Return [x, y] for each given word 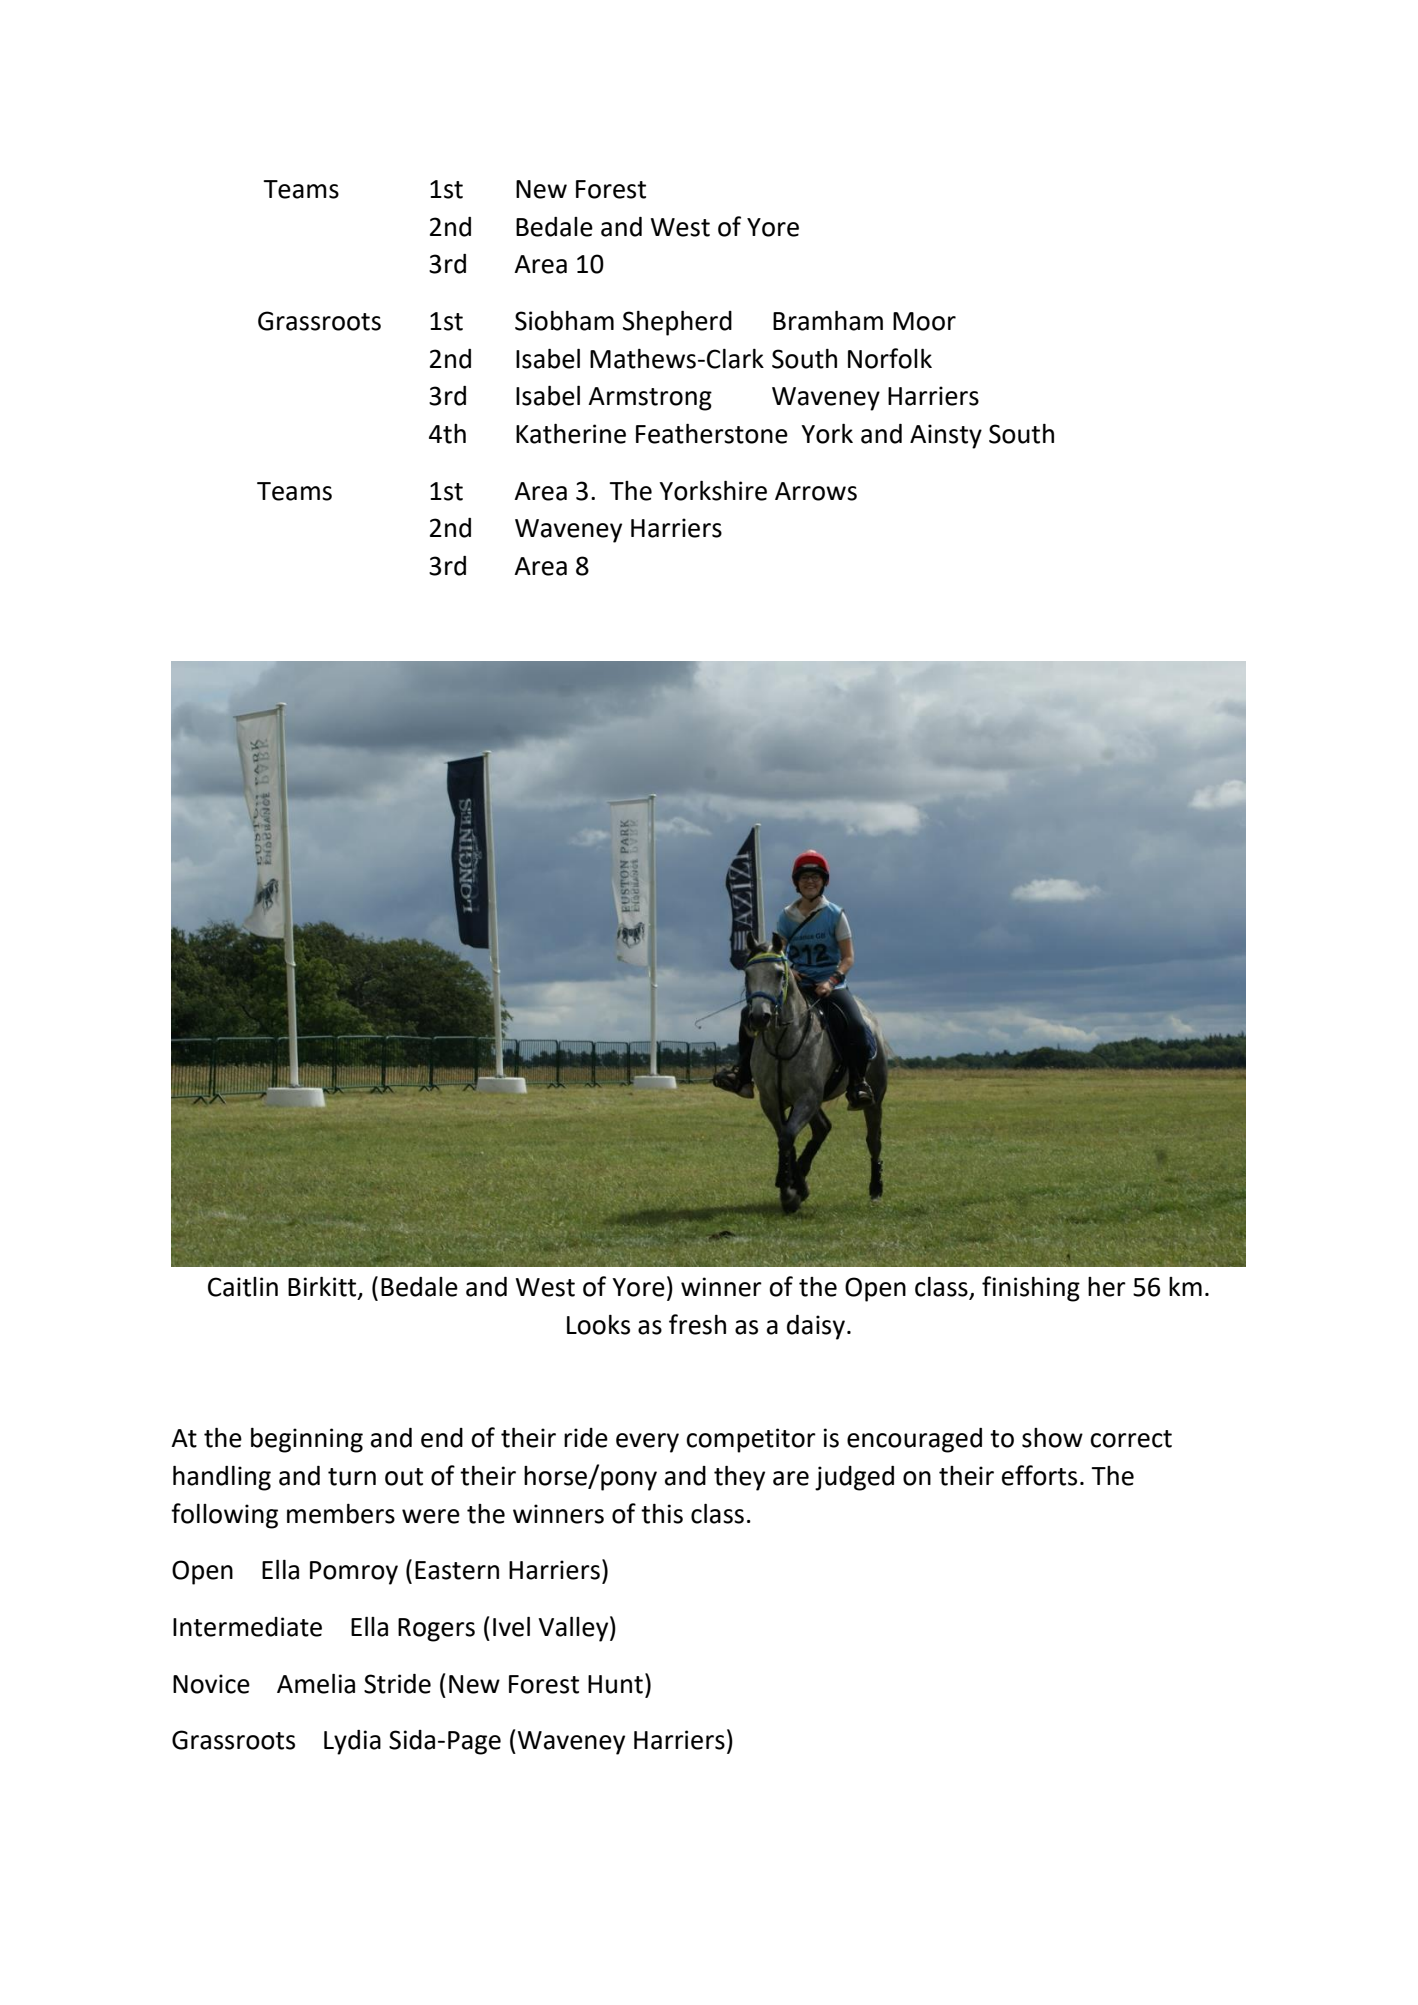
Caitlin [243, 1287]
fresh [697, 1324]
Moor [924, 321]
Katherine [571, 434]
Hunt [615, 1684]
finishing [1031, 1289]
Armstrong [650, 399]
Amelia [316, 1684]
